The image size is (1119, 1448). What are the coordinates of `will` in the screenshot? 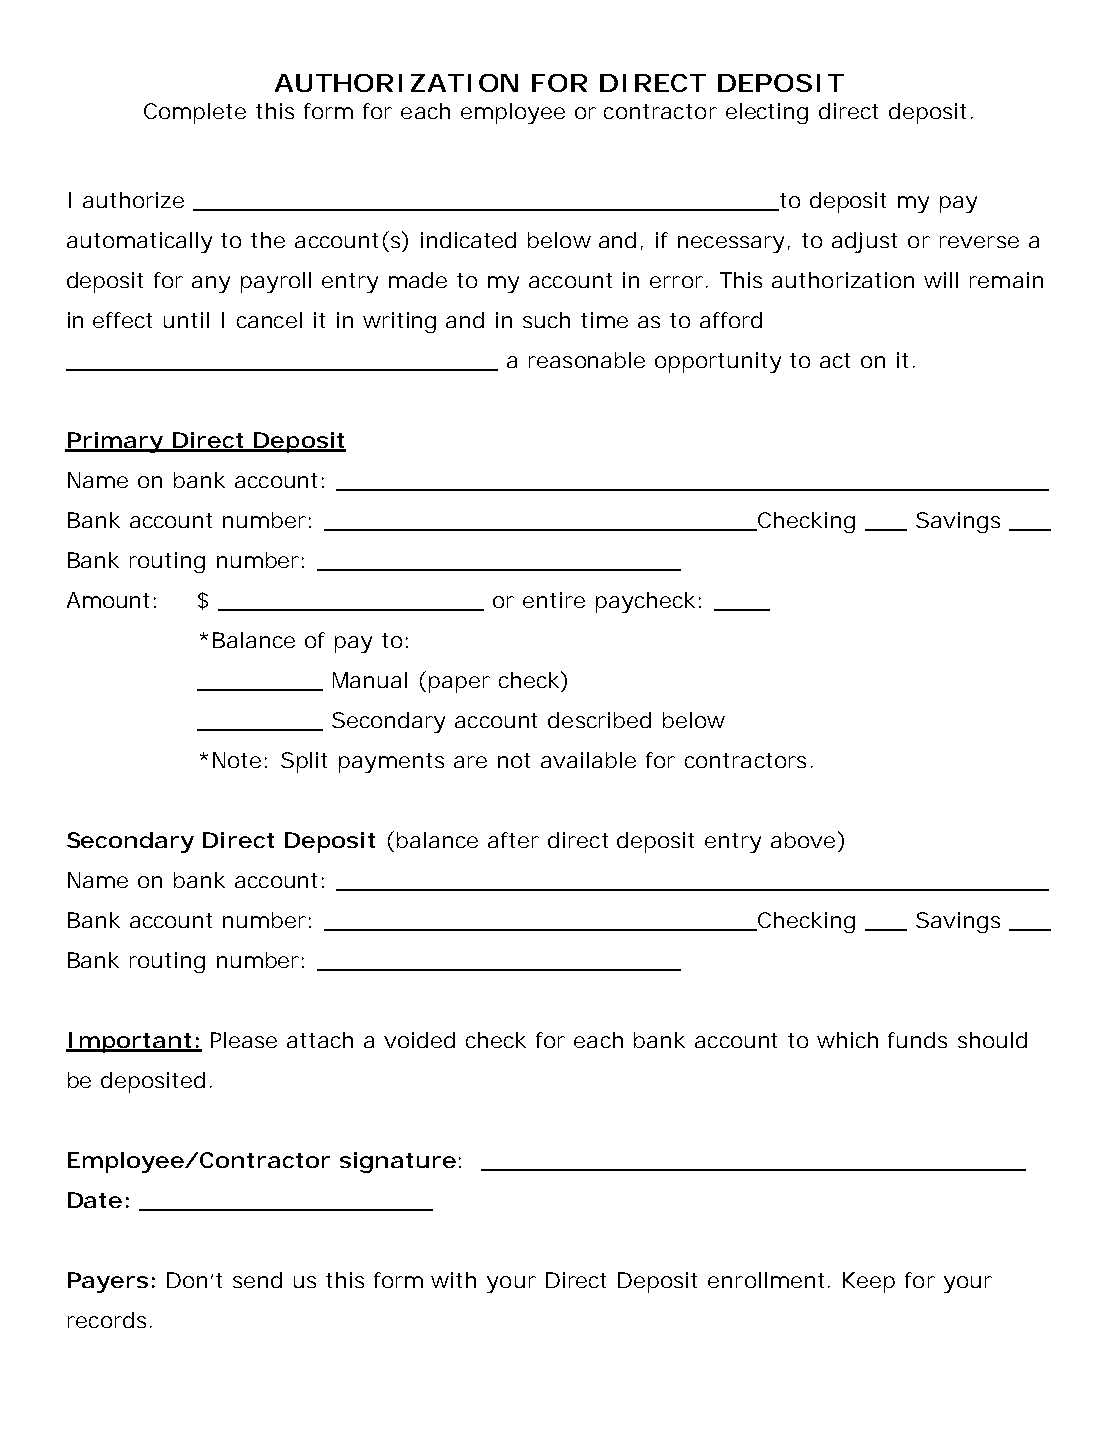 It's located at (941, 280).
